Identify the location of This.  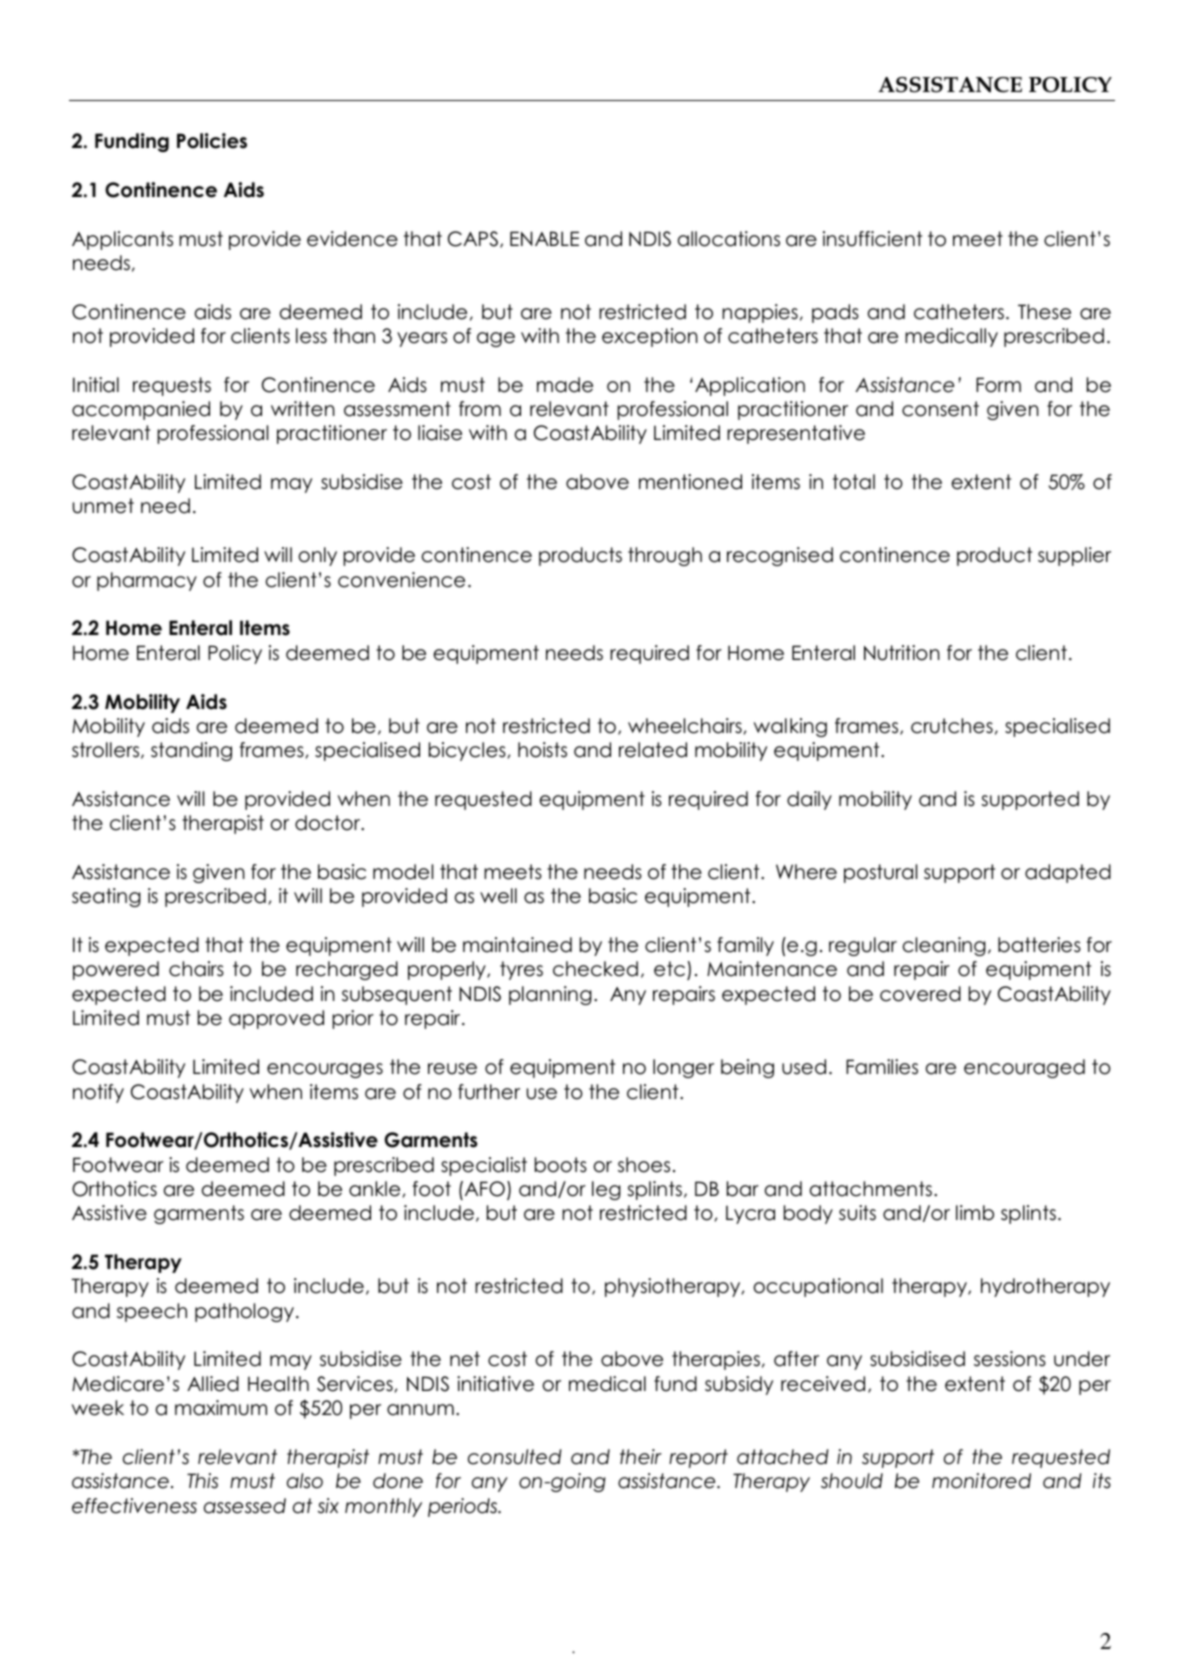
(202, 1481).
